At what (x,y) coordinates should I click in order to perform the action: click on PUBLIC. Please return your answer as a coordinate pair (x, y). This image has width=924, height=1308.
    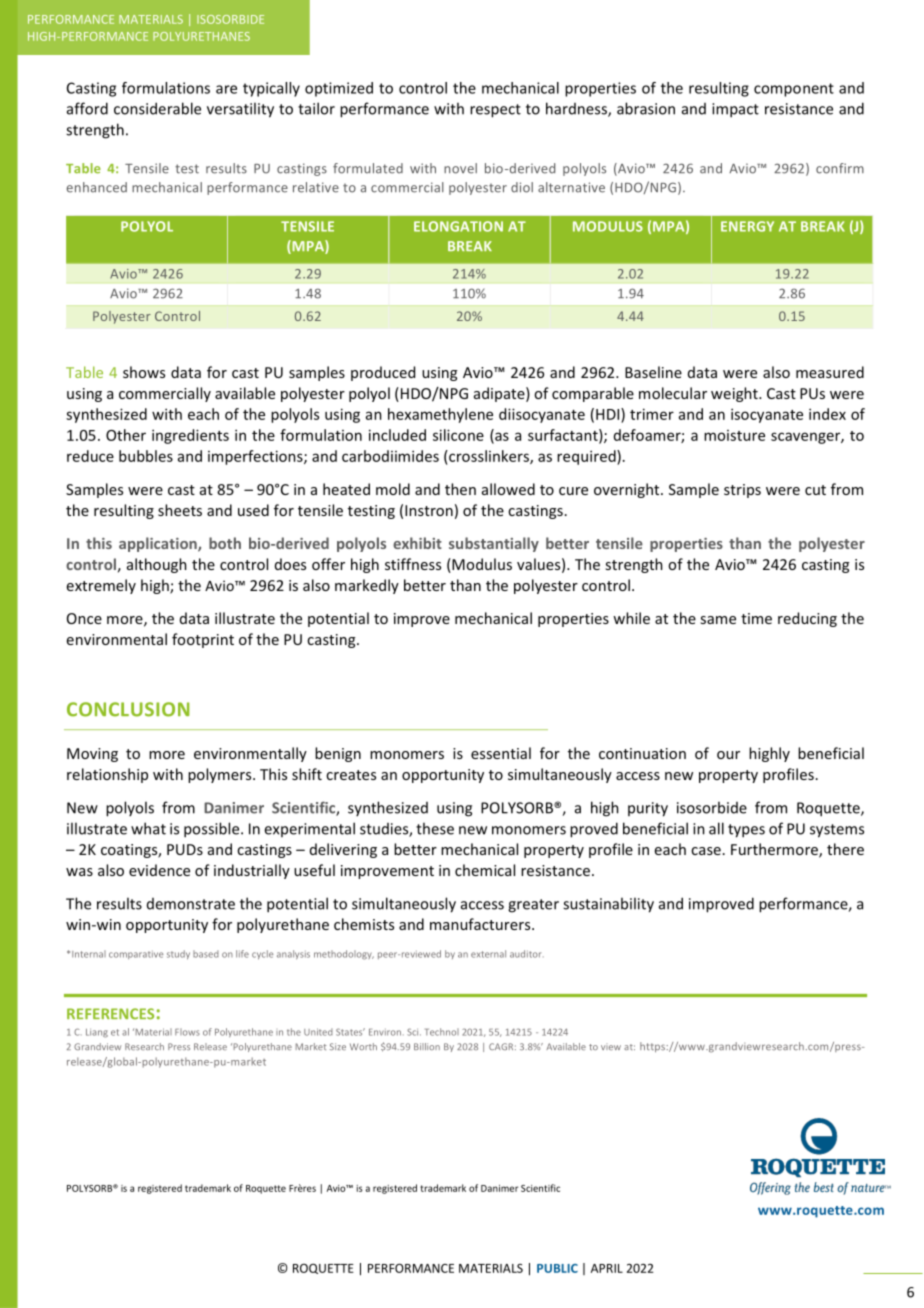
    Looking at the image, I should click on (557, 1268).
